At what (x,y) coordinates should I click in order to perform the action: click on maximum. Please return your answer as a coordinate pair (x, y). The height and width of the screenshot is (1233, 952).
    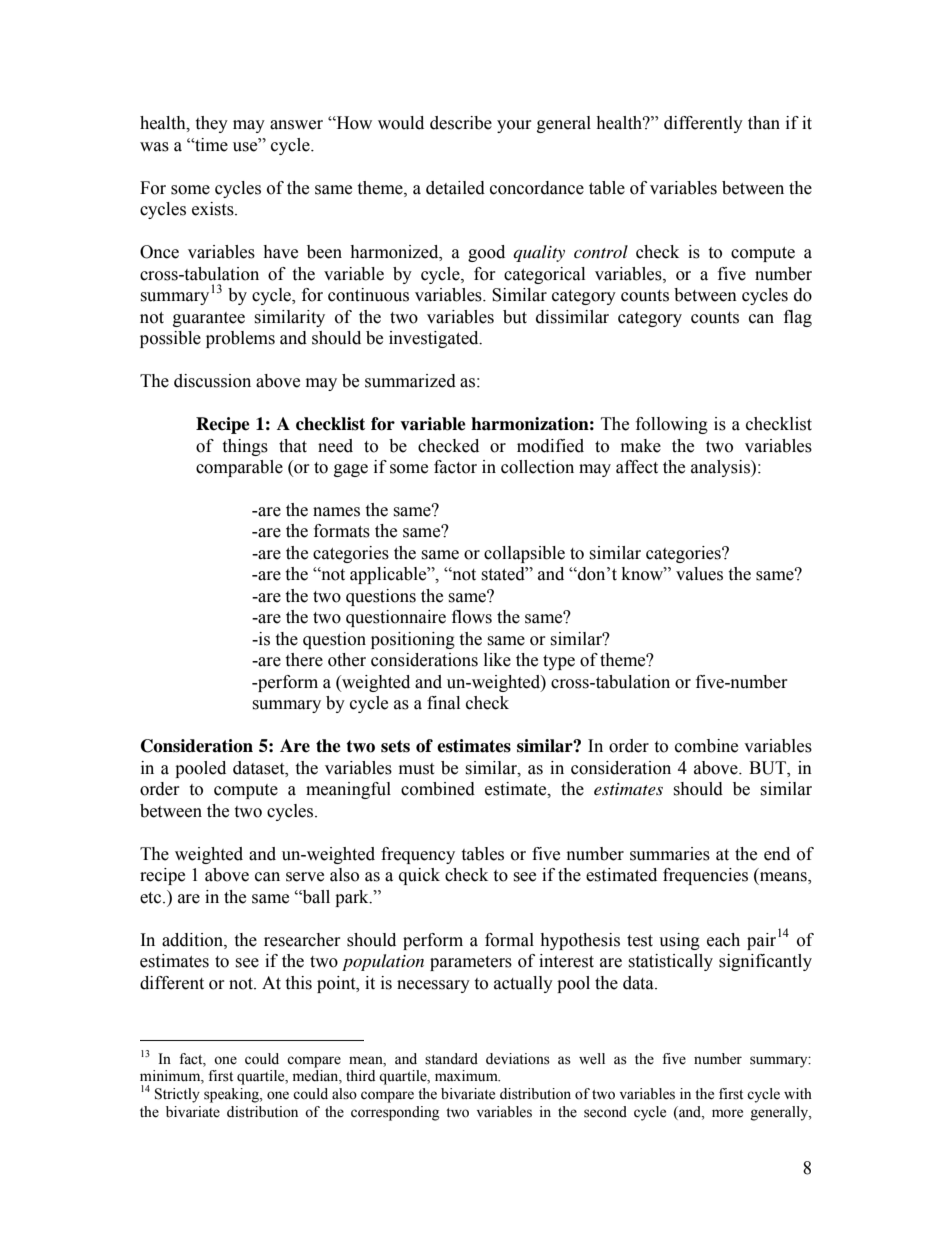
    Looking at the image, I should click on (467, 1076).
